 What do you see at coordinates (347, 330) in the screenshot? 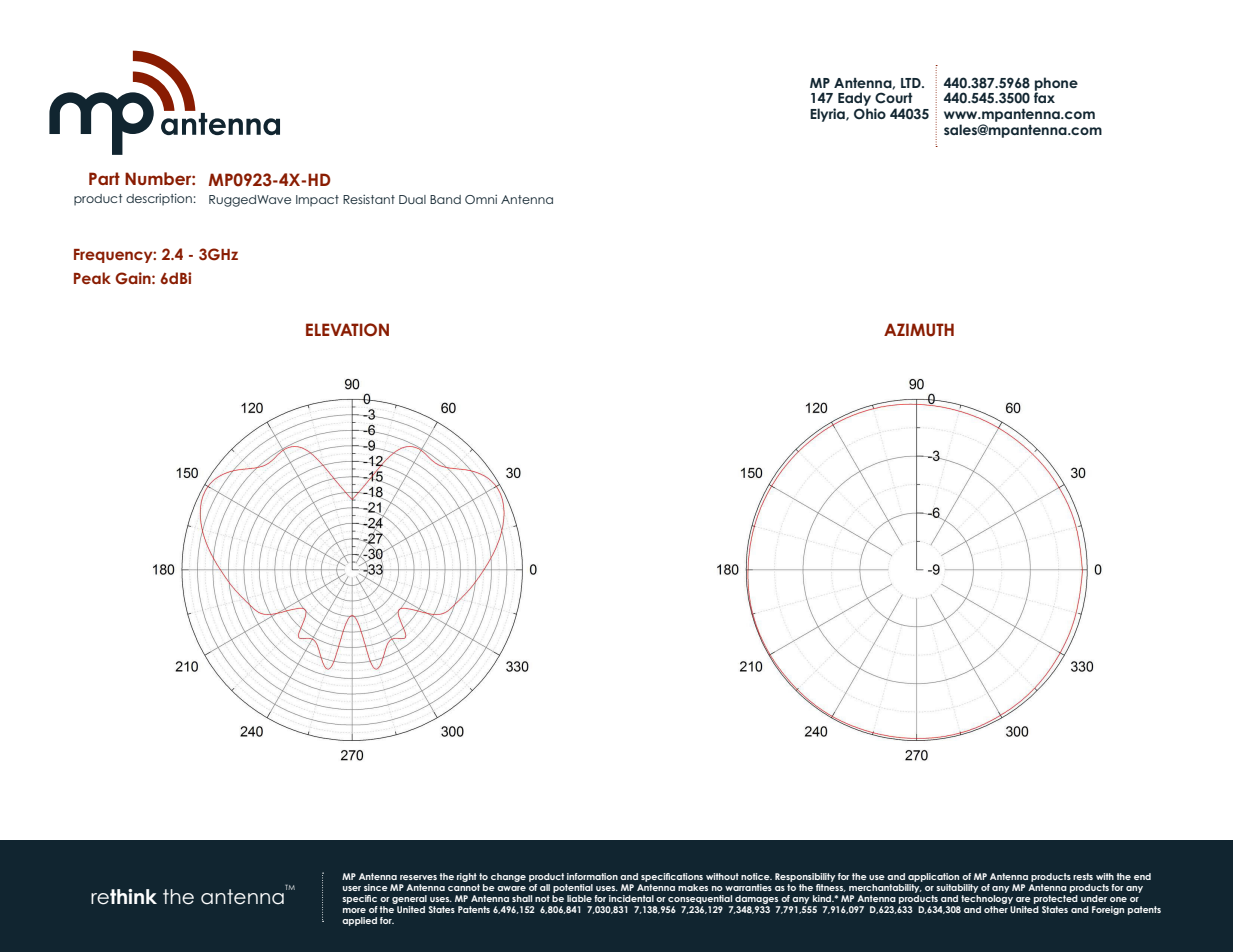
I see `ELEVATION` at bounding box center [347, 330].
